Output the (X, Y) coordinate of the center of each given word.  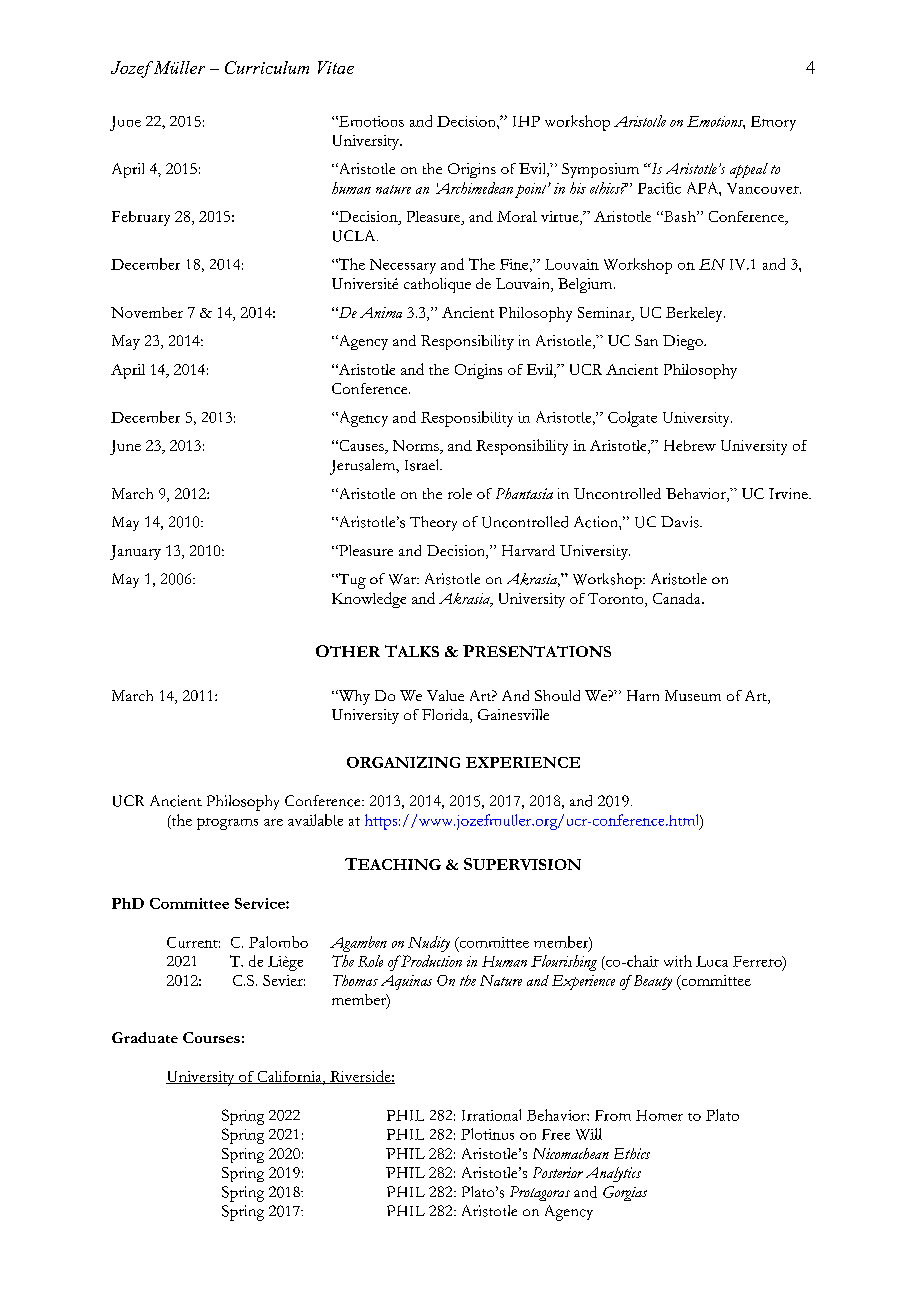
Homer (659, 1115)
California (289, 1077)
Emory (773, 123)
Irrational (491, 1115)
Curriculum (267, 67)
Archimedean (474, 188)
